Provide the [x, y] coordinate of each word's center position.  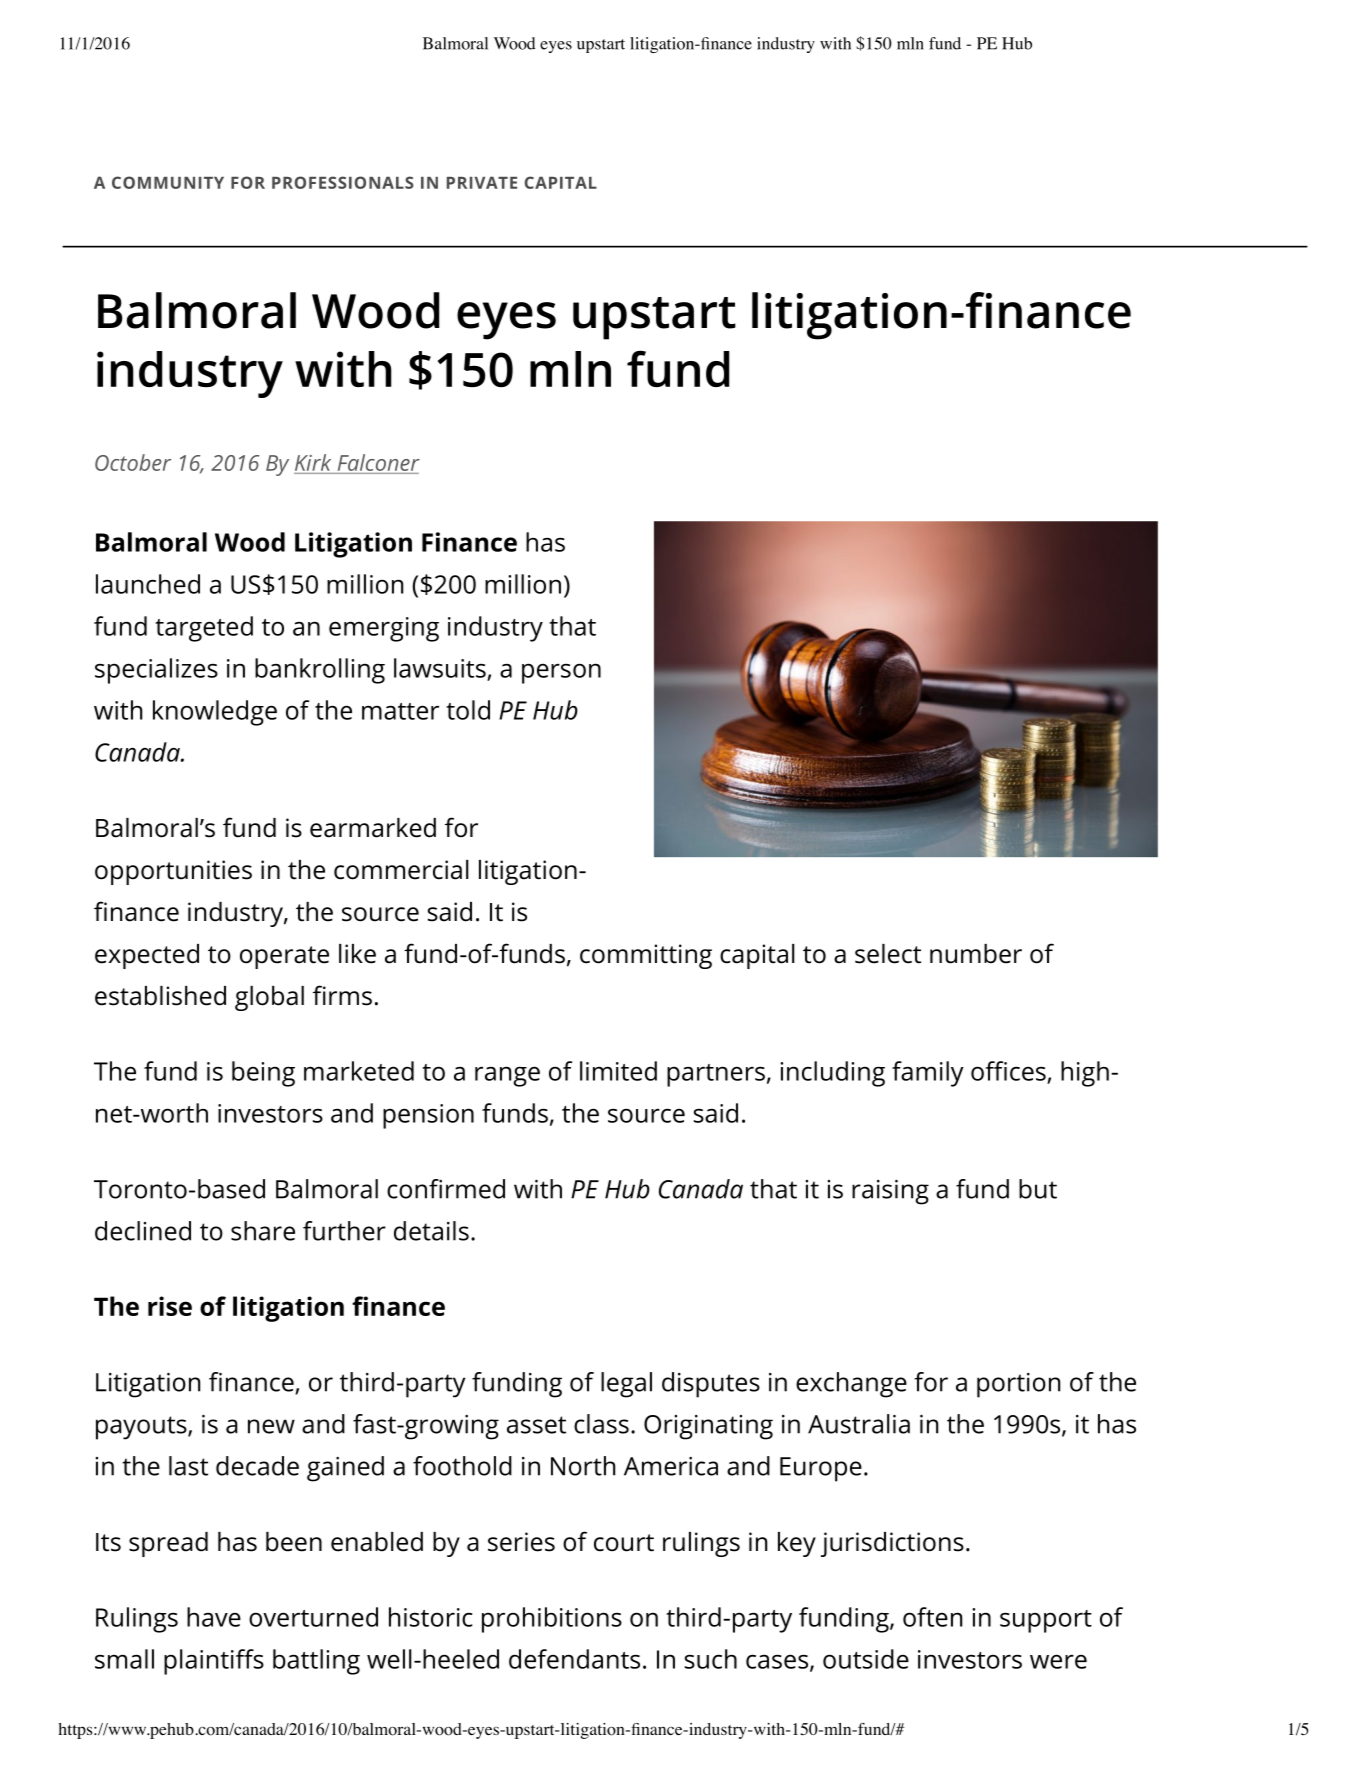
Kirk [313, 462]
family [928, 1074]
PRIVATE [482, 182]
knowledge [215, 713]
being [263, 1074]
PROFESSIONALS [343, 182]
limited [618, 1071]
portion [1018, 1385]
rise [170, 1306]
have [214, 1617]
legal [626, 1385]
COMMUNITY [168, 182]
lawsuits [440, 668]
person [561, 673]
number [976, 954]
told [468, 710]
